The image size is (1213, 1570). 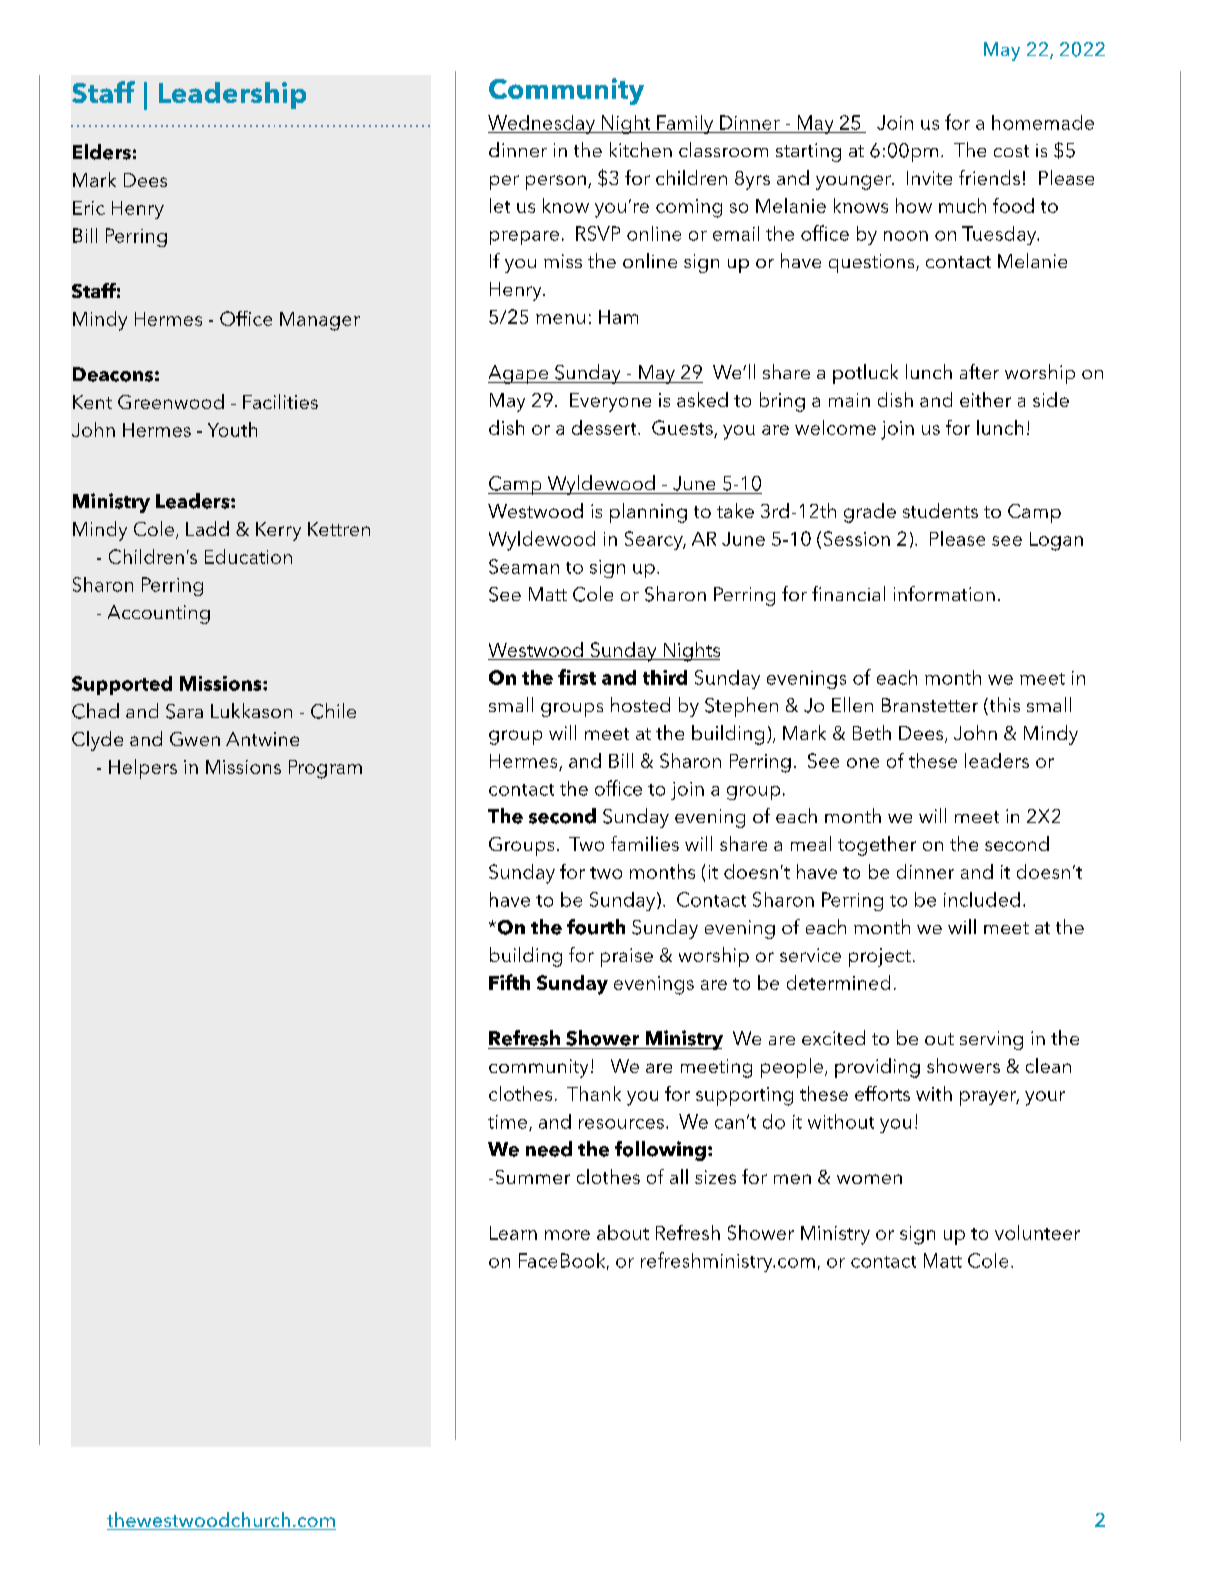 I want to click on Beth, so click(x=872, y=732).
